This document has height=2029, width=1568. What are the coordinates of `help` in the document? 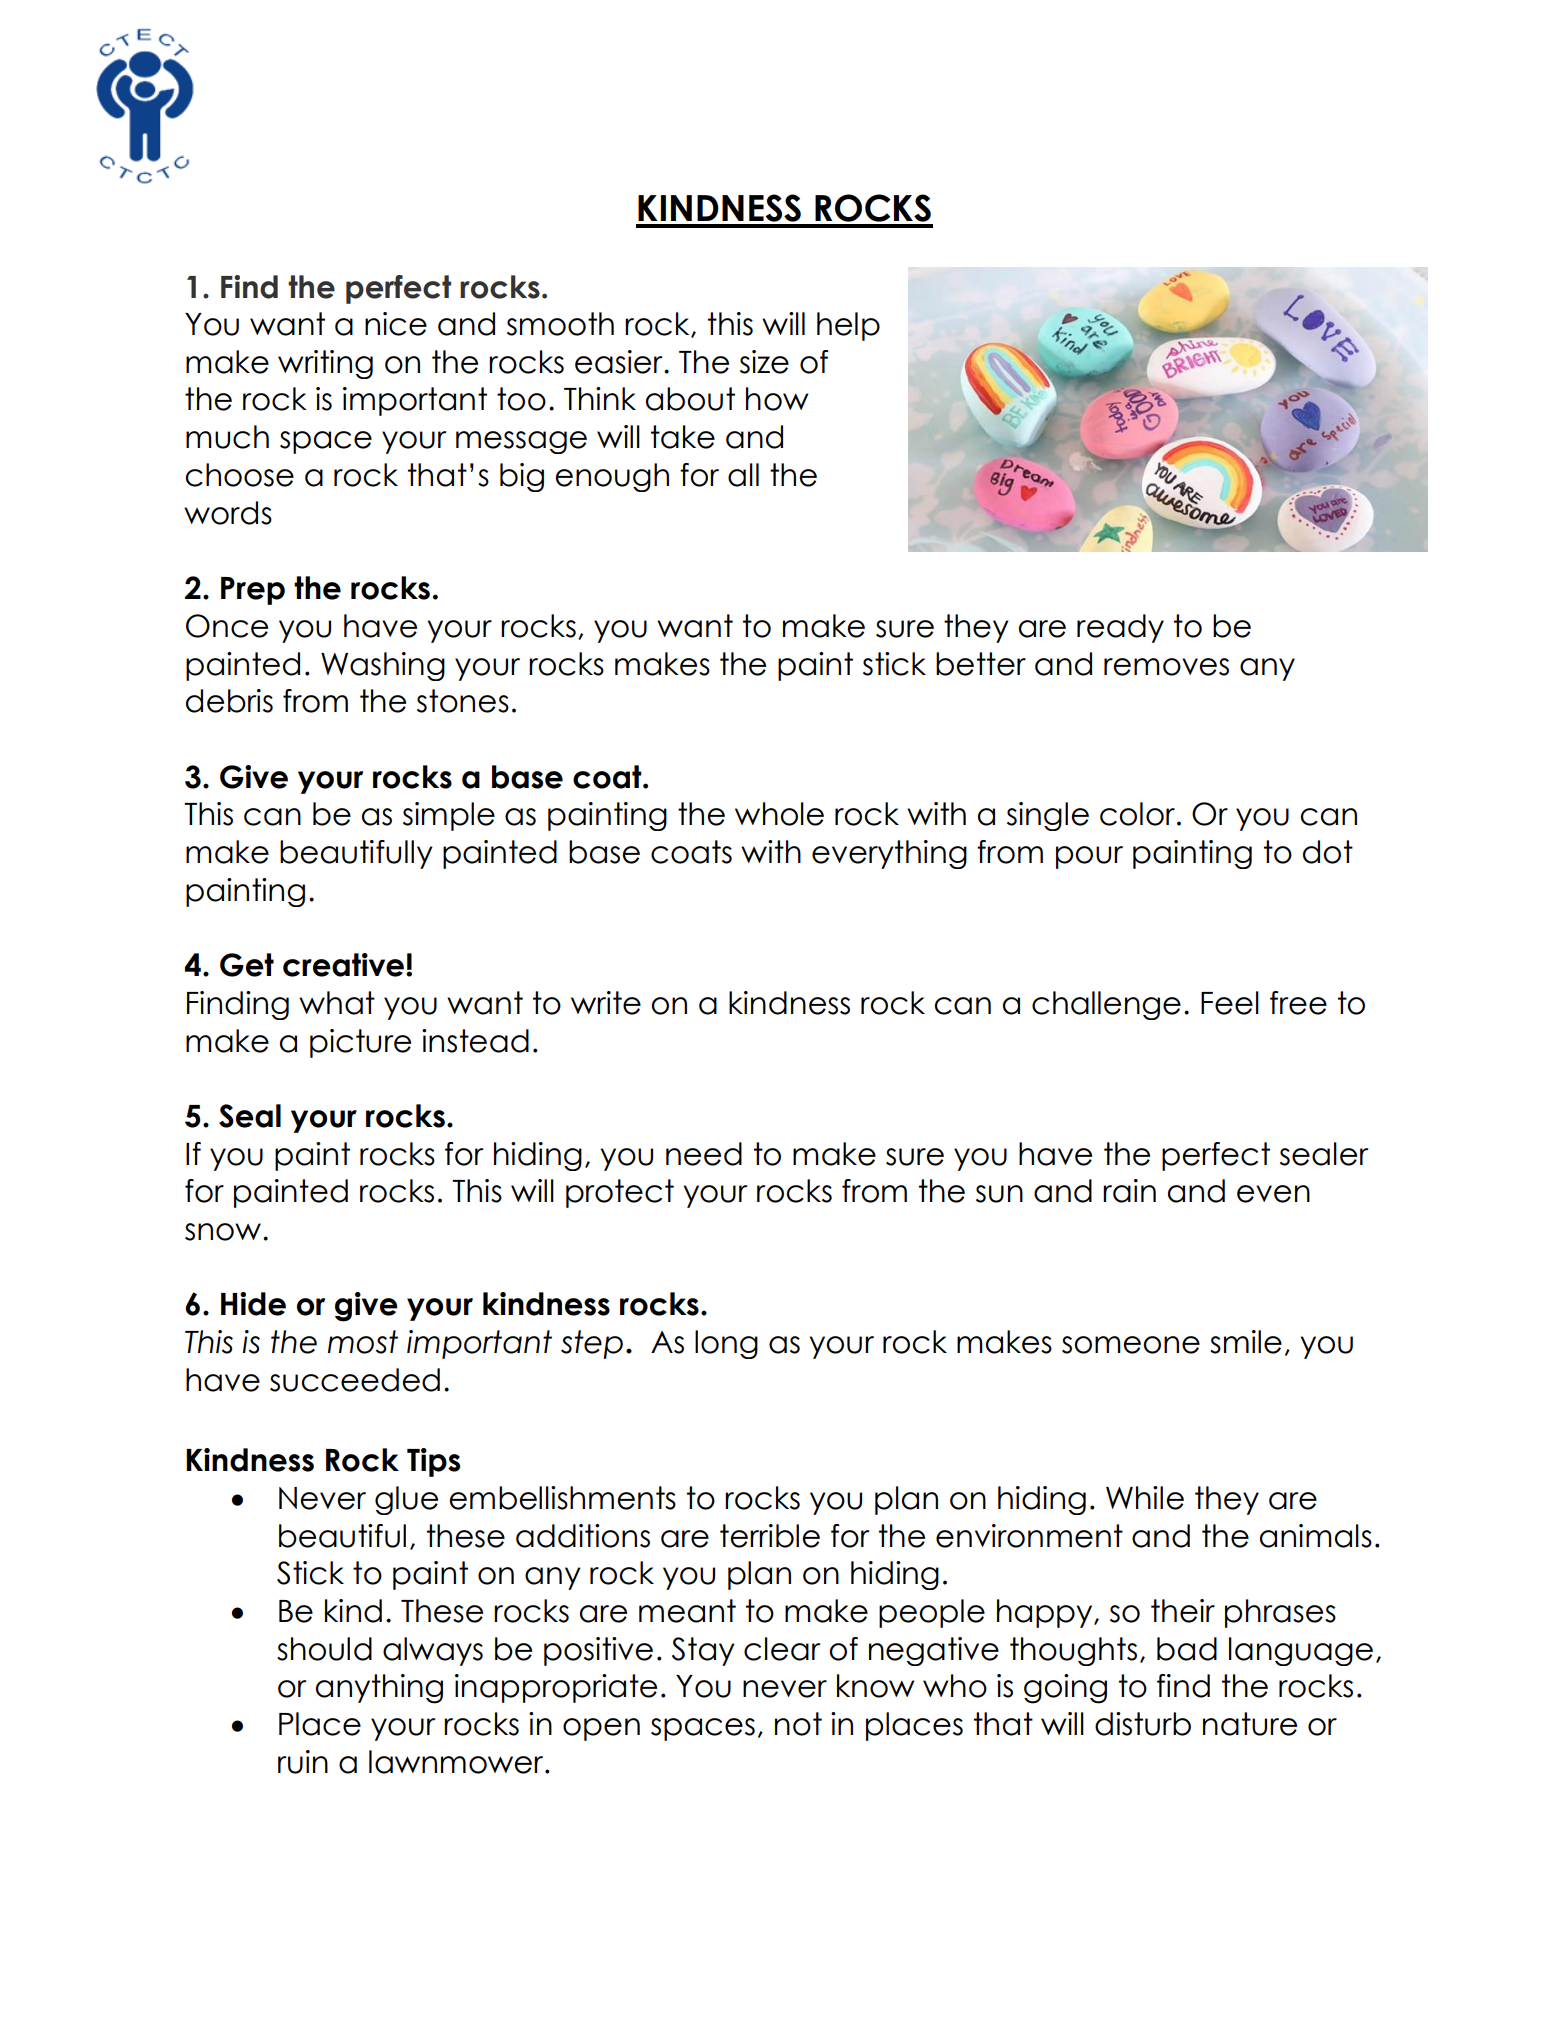 It's located at (848, 326).
